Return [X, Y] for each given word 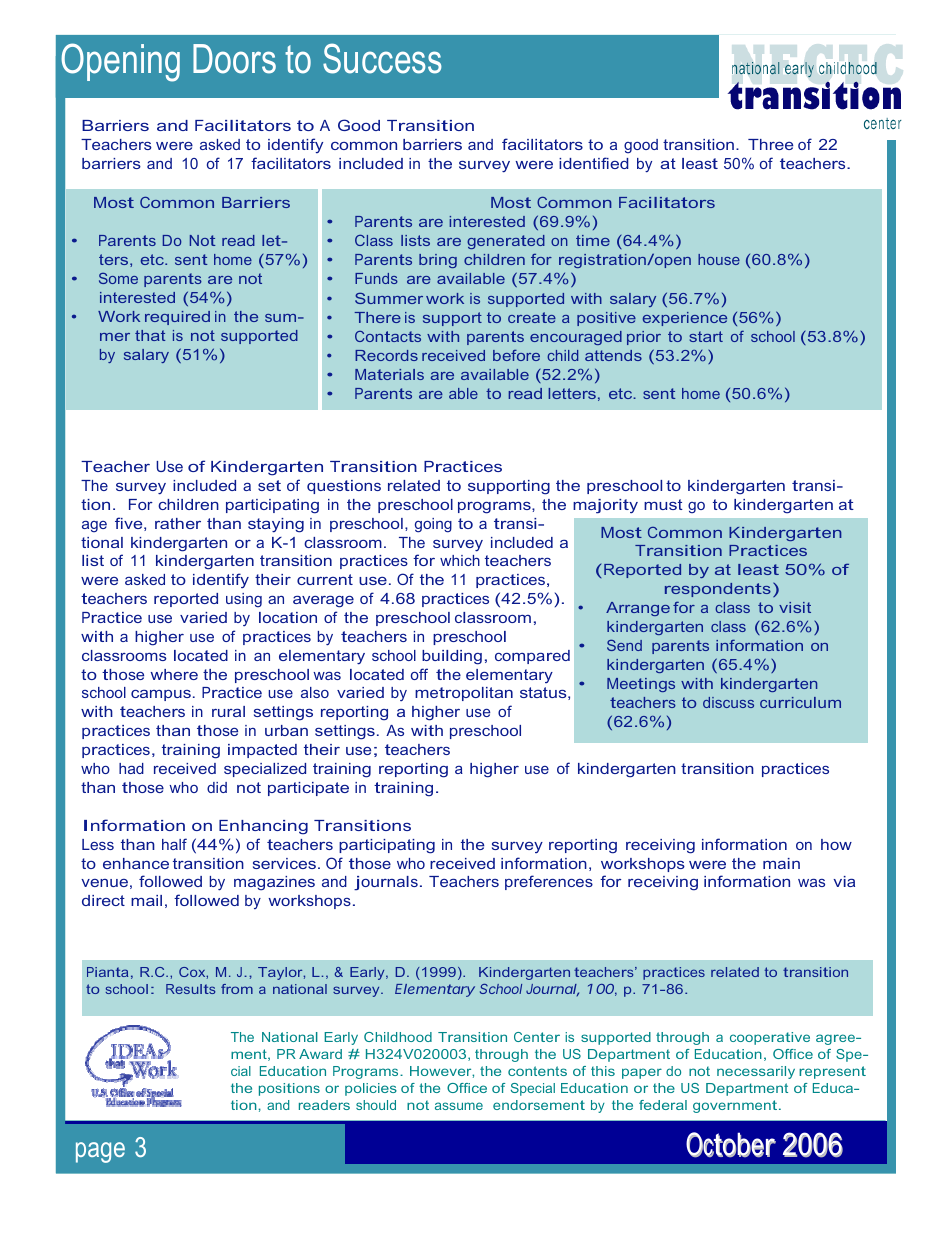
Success [382, 58]
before [516, 355]
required [177, 318]
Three [770, 144]
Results [190, 989]
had [131, 768]
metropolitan [464, 694]
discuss [728, 702]
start [706, 336]
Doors [234, 59]
